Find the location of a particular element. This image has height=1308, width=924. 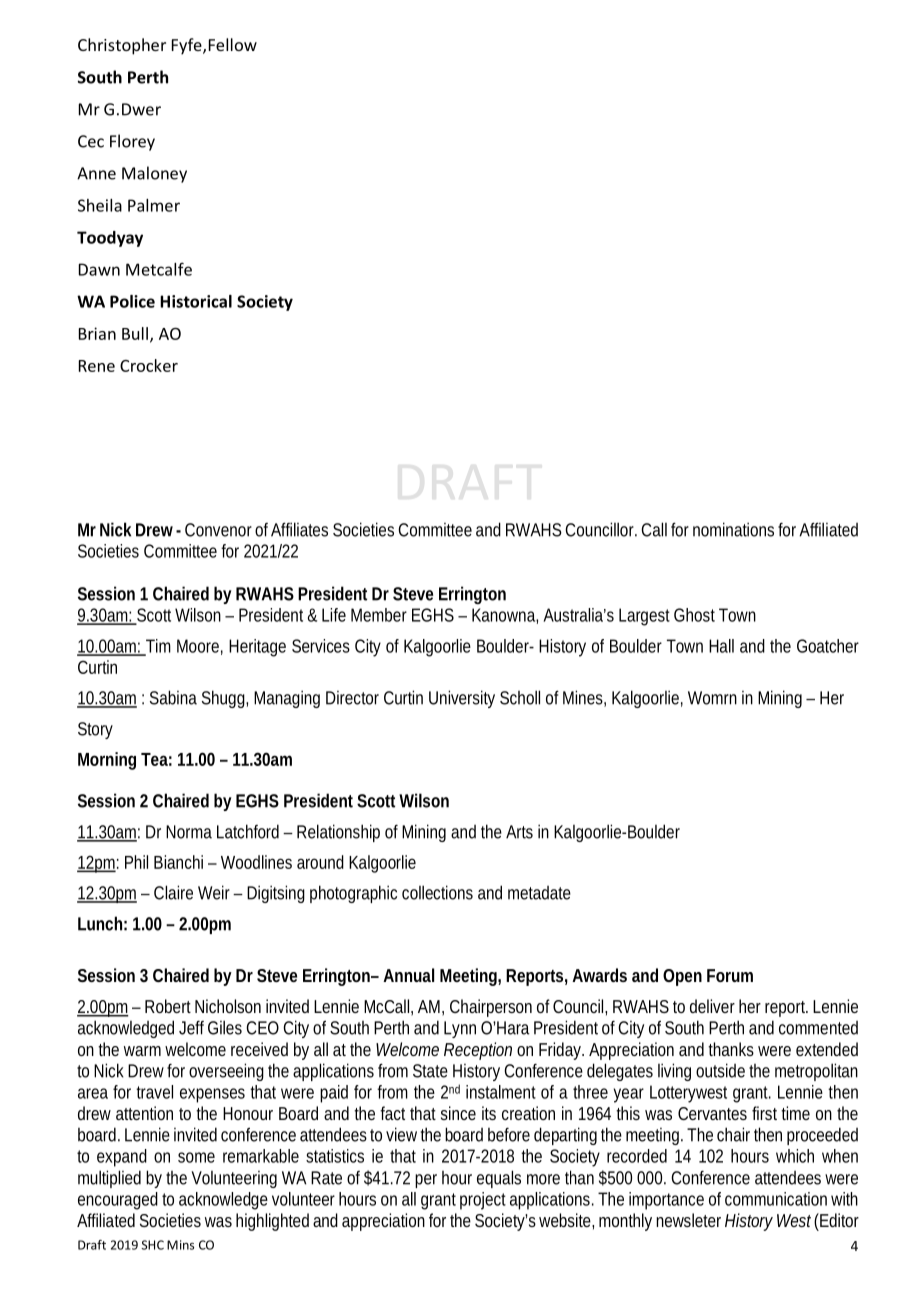

Ghost is located at coordinates (694, 615).
